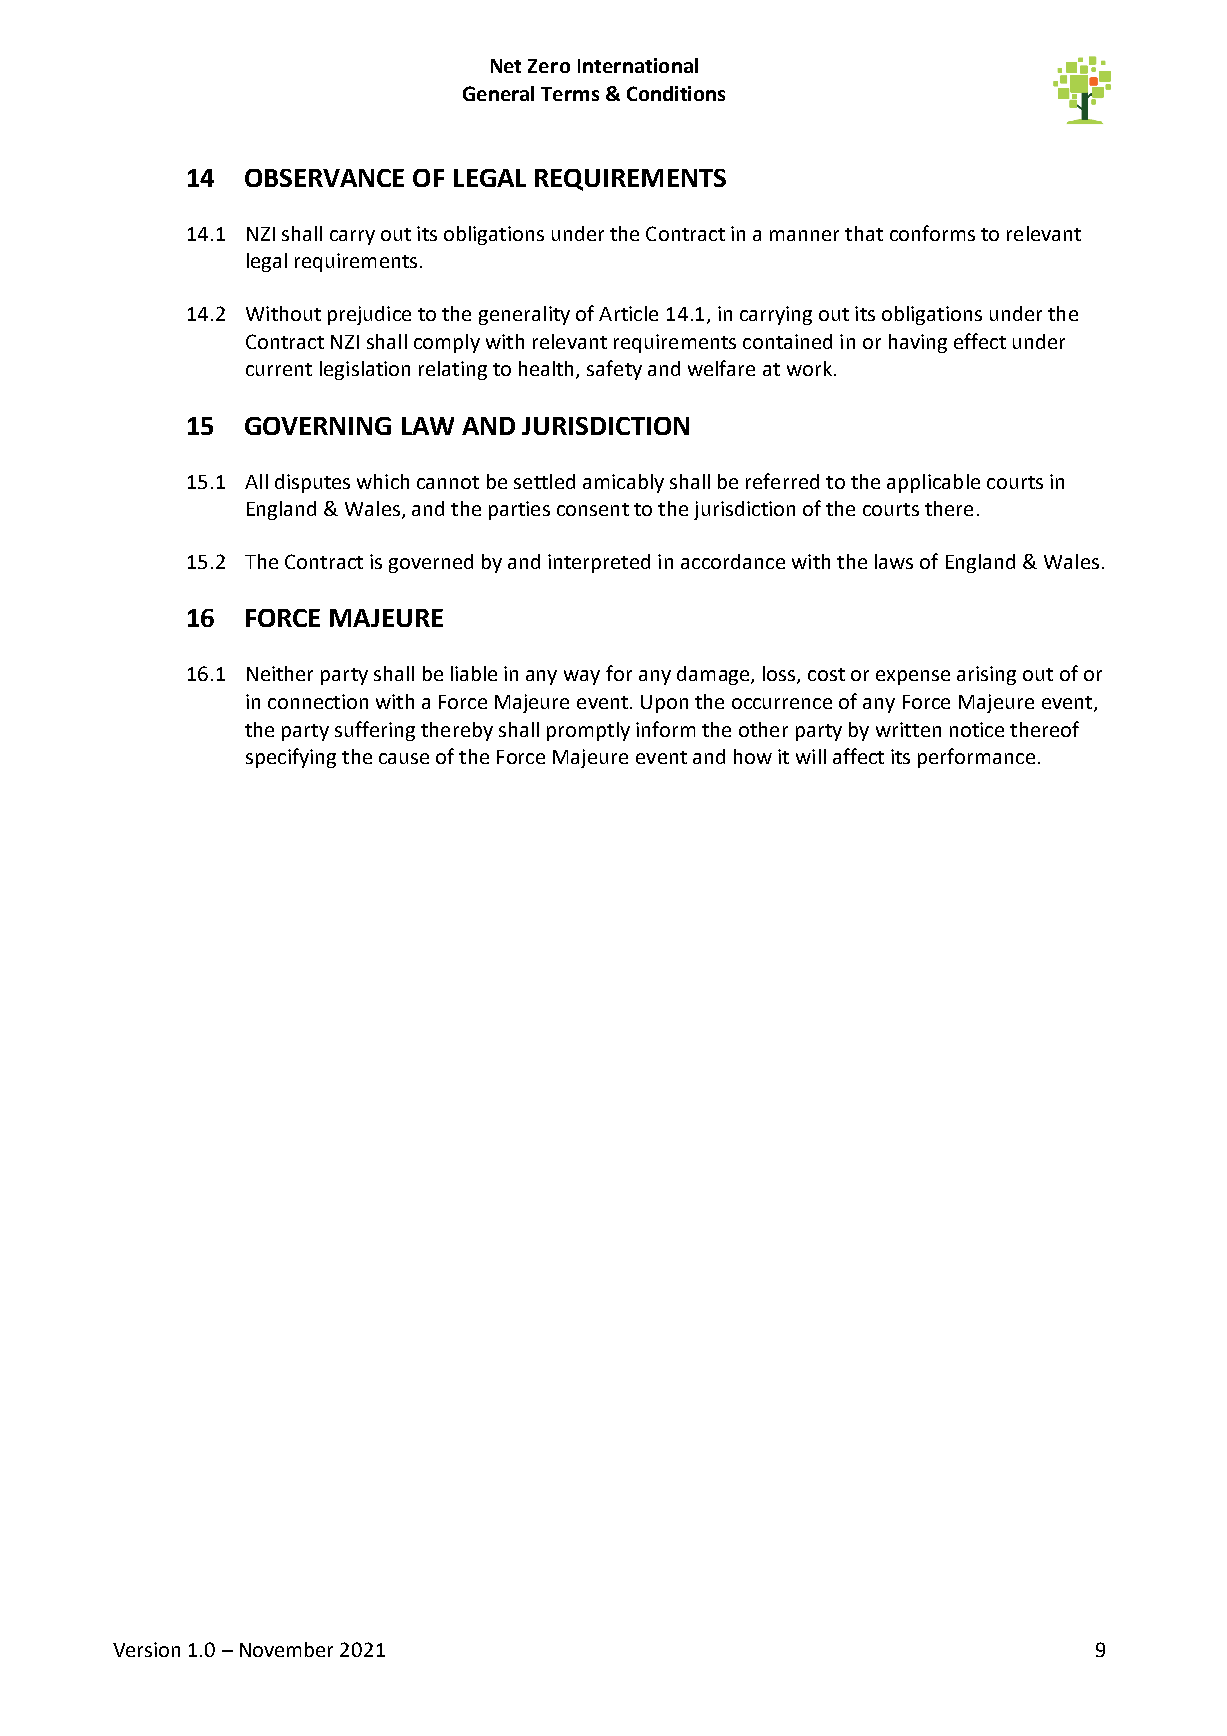 This page has width=1227, height=1736. I want to click on Terms, so click(570, 94).
